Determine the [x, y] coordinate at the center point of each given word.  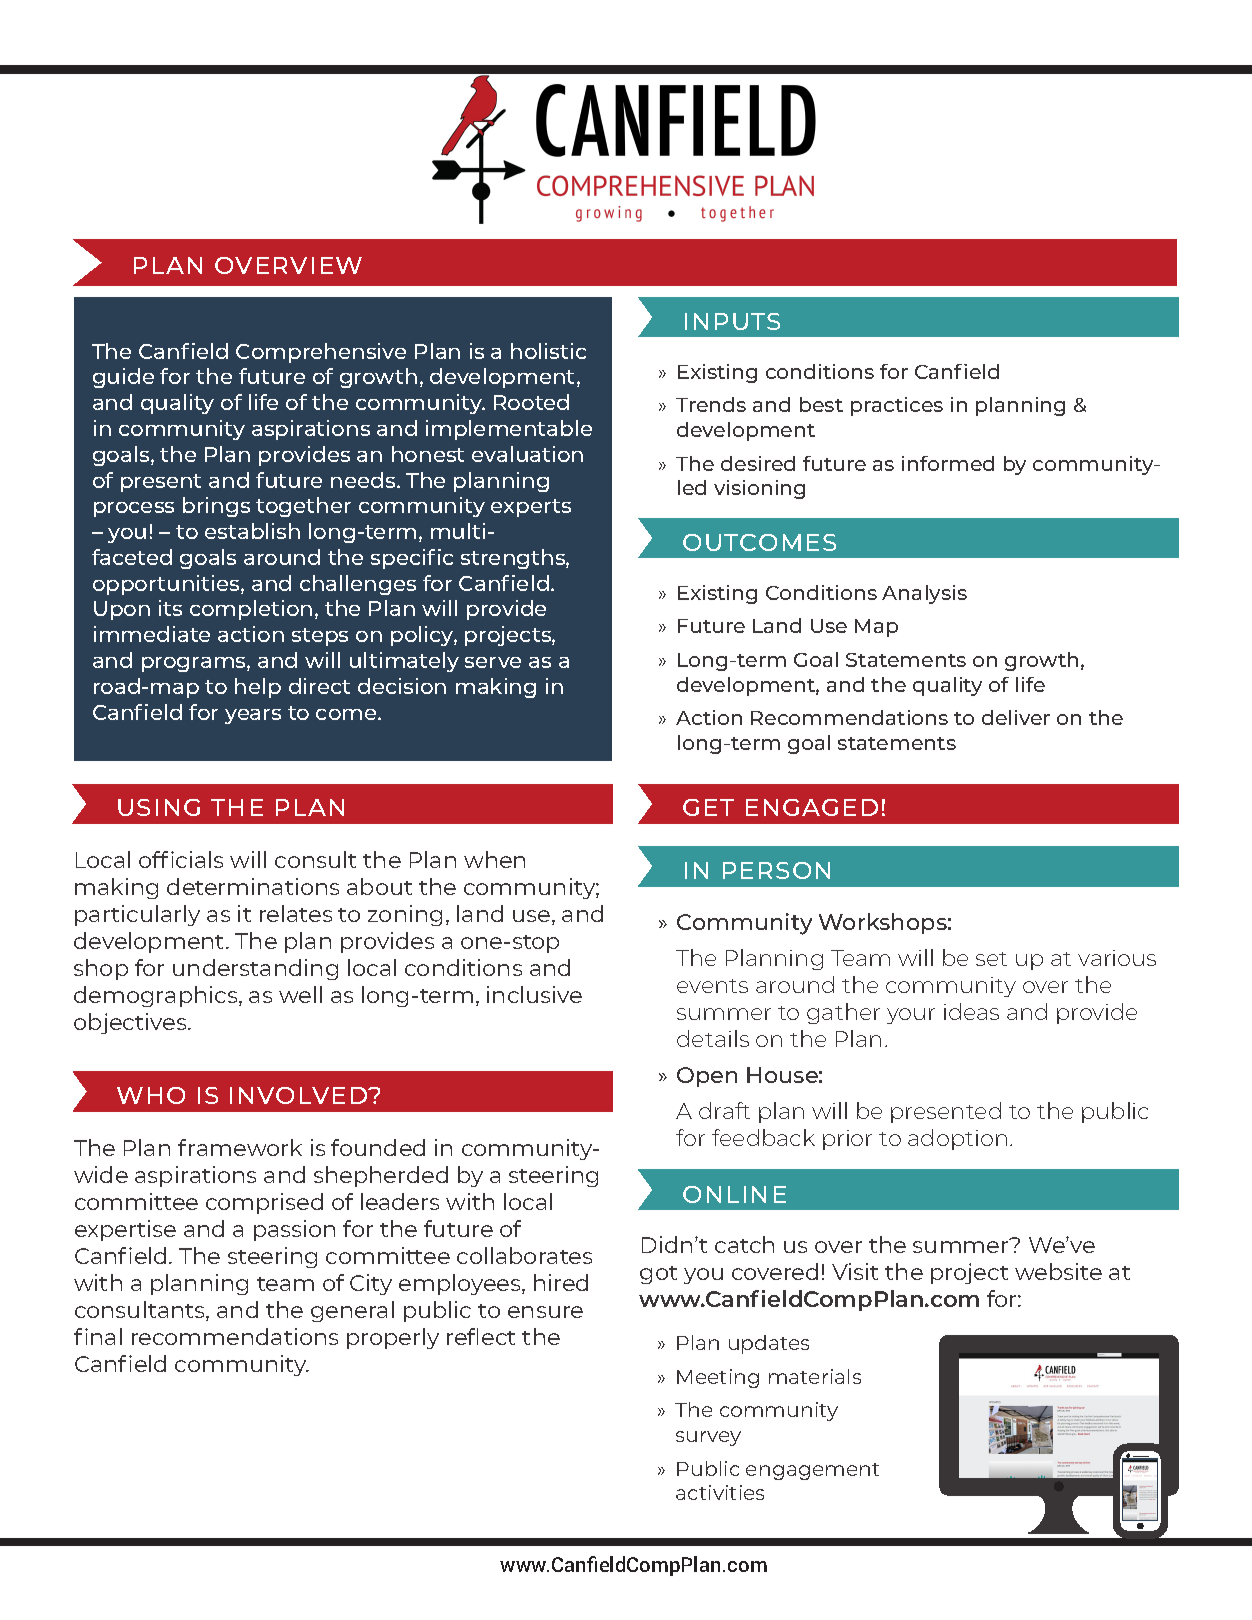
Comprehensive [321, 353]
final [98, 1336]
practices [897, 406]
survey [708, 1438]
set [991, 959]
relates [296, 913]
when [494, 859]
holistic [548, 351]
